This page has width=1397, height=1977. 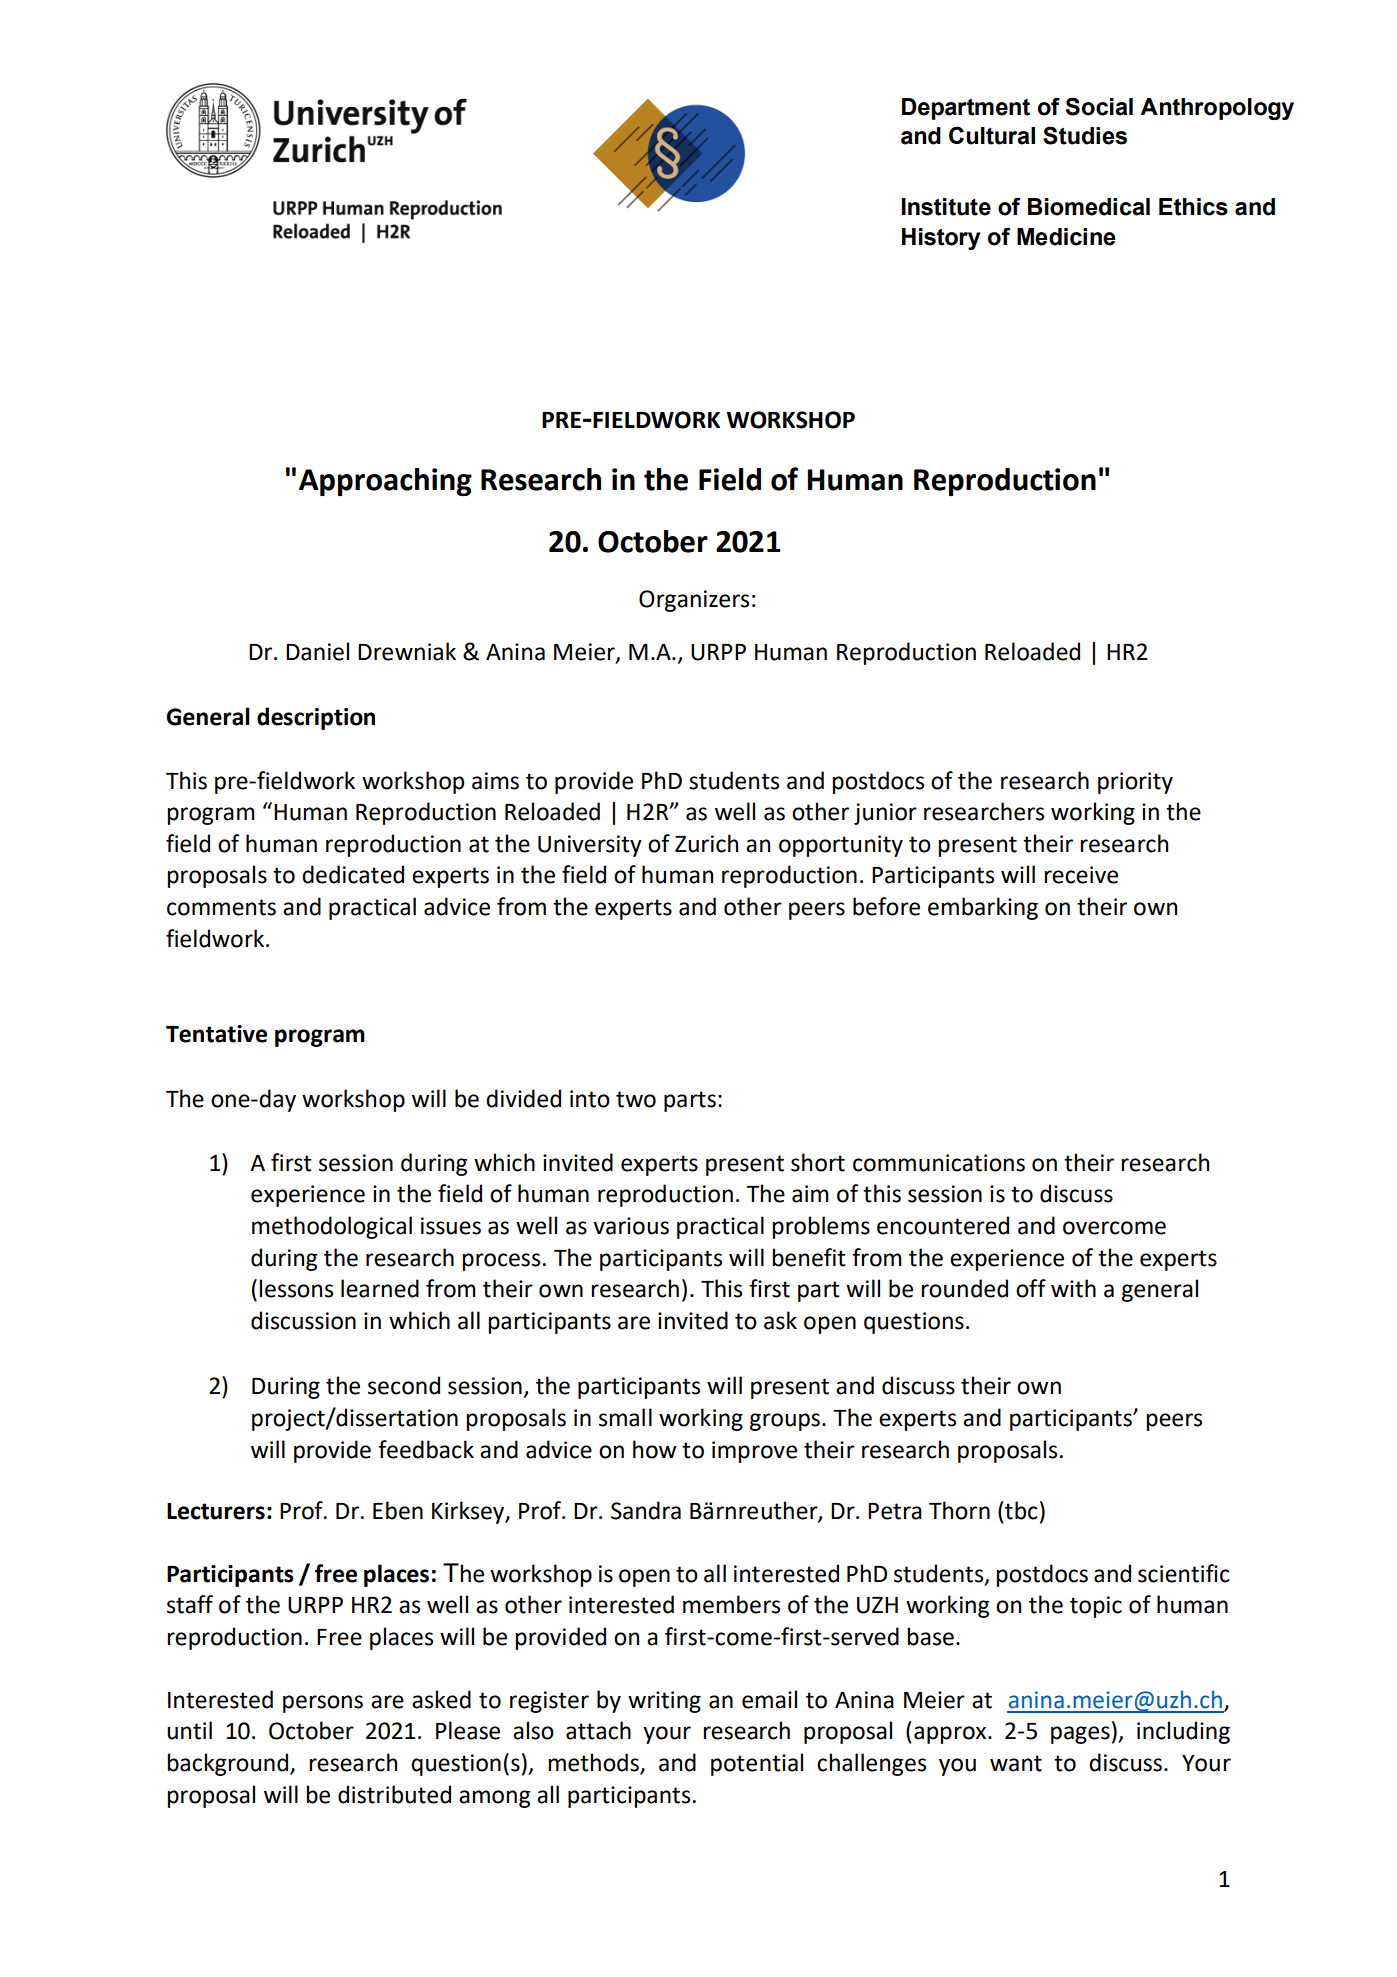 I want to click on with, so click(x=1073, y=1288).
